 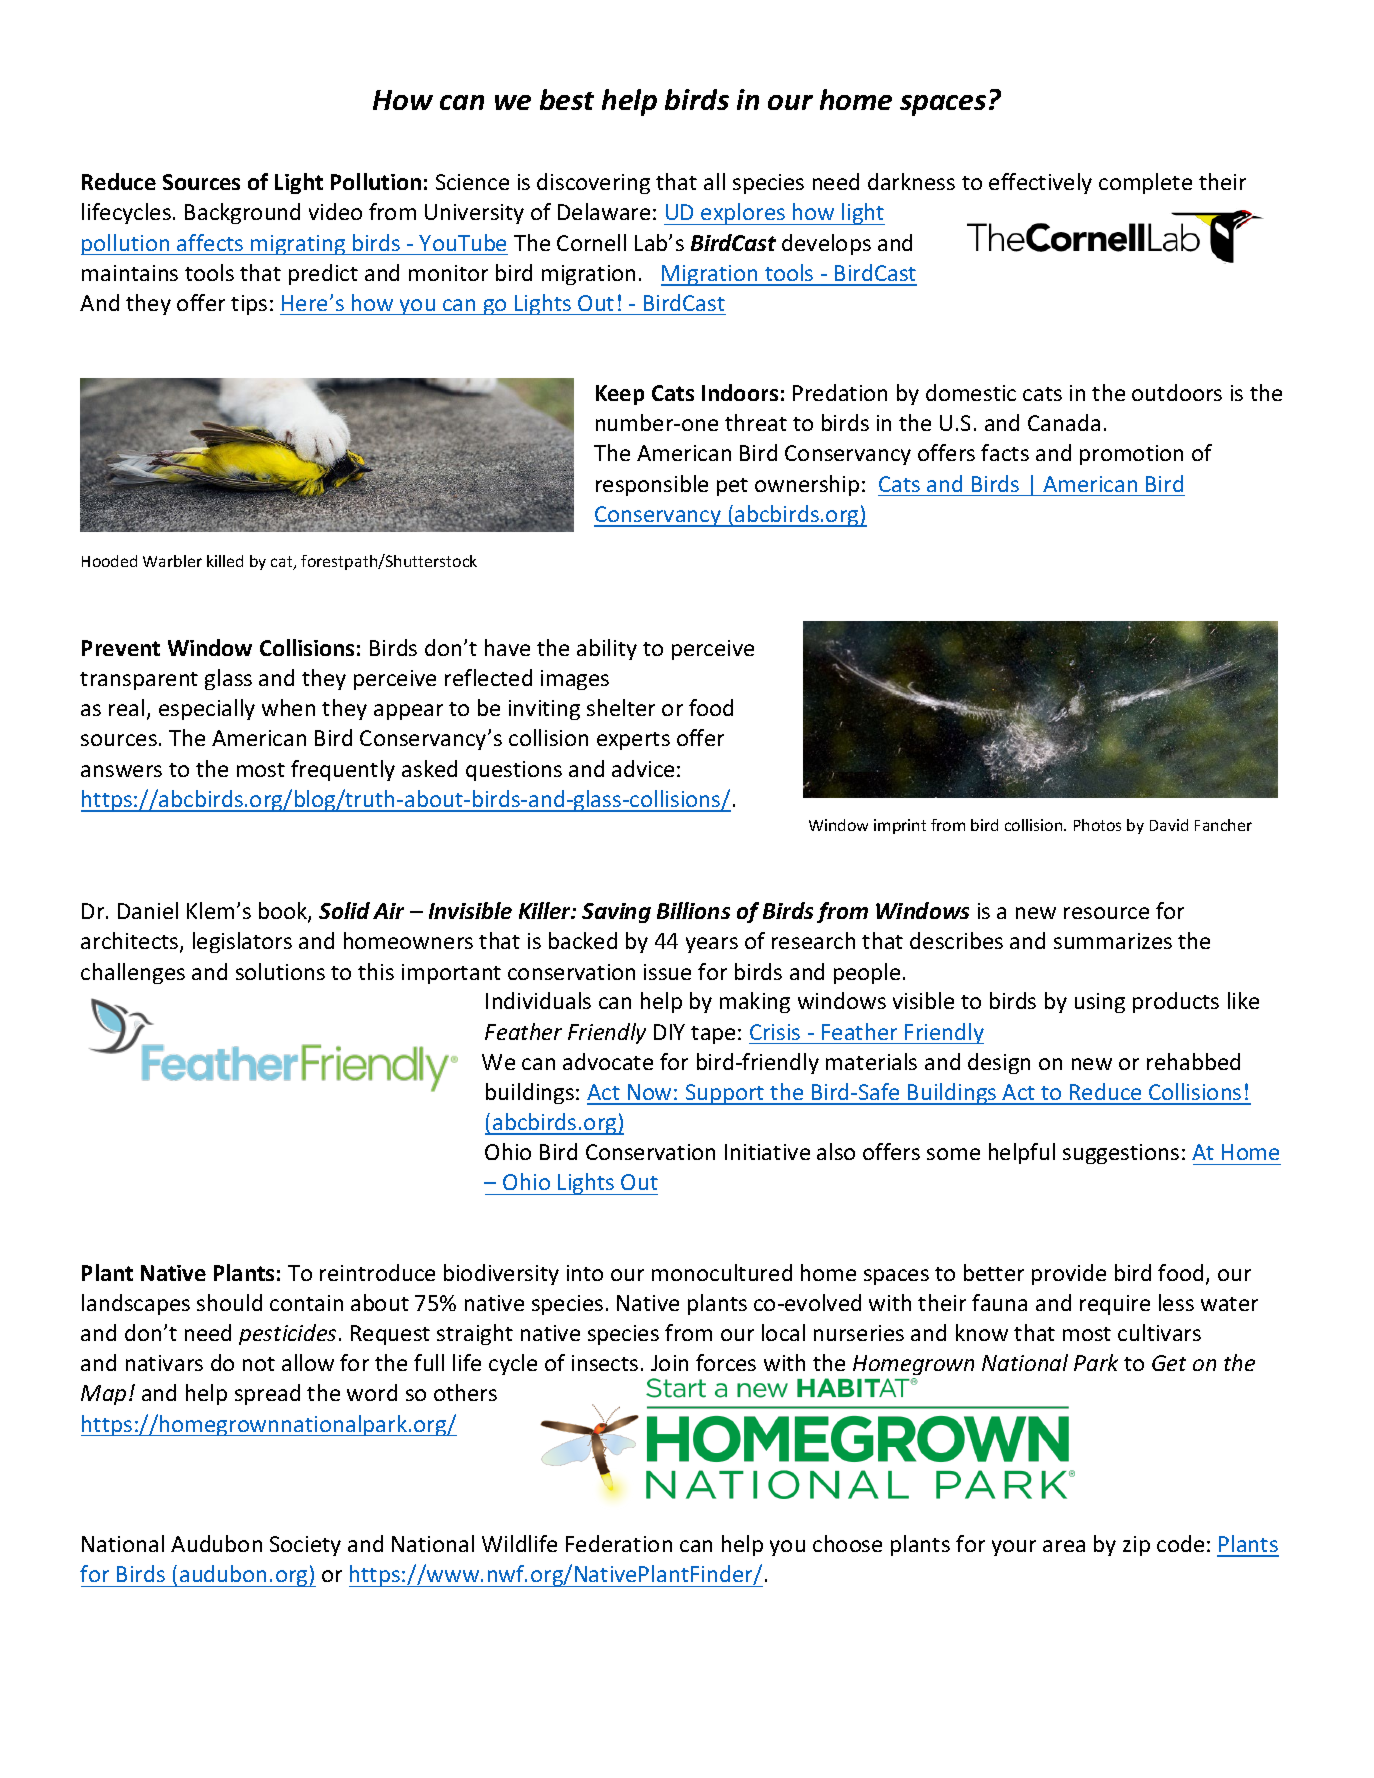 I want to click on Society, so click(x=305, y=1546).
